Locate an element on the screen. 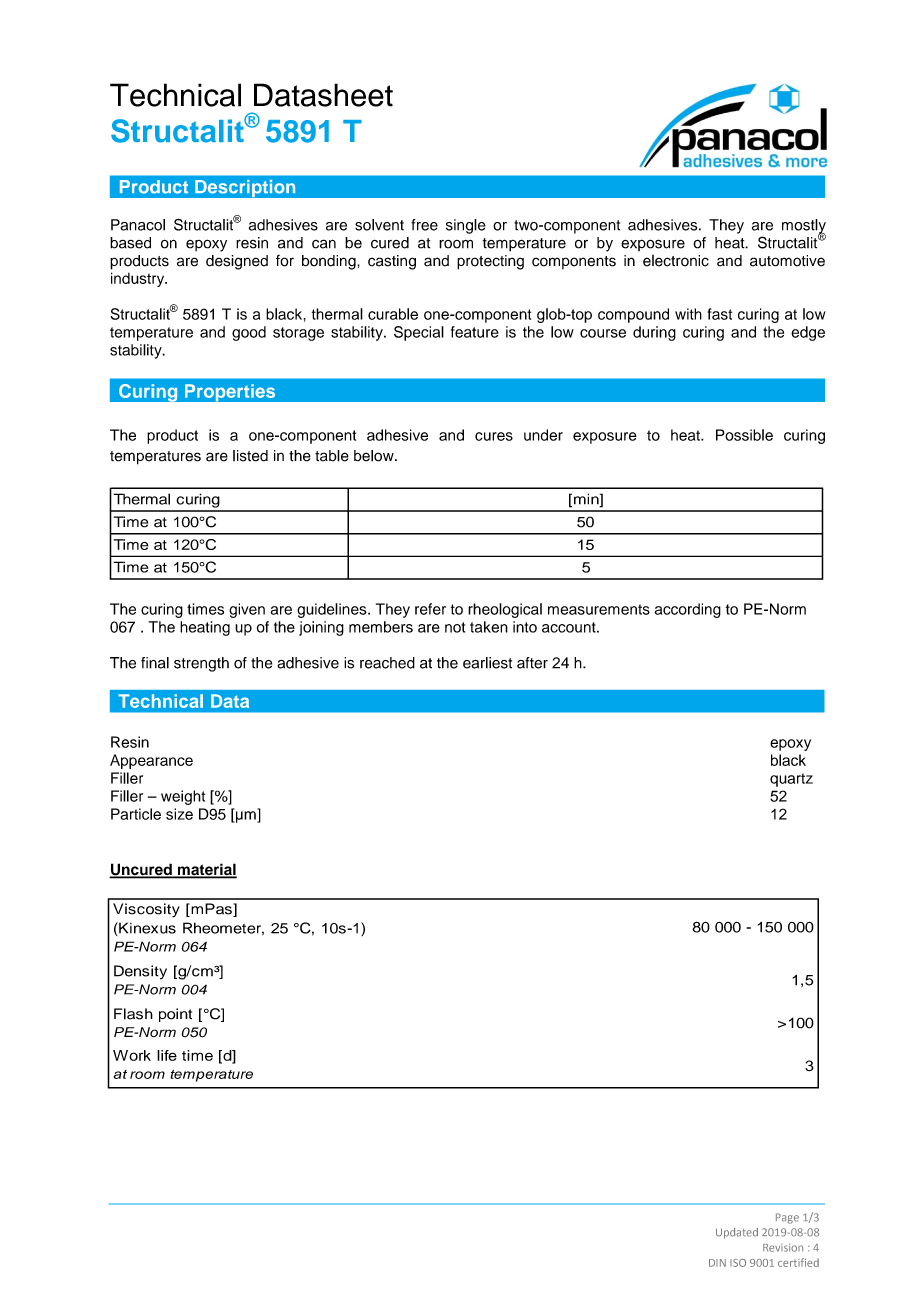 This screenshot has height=1308, width=924. listed is located at coordinates (250, 456).
